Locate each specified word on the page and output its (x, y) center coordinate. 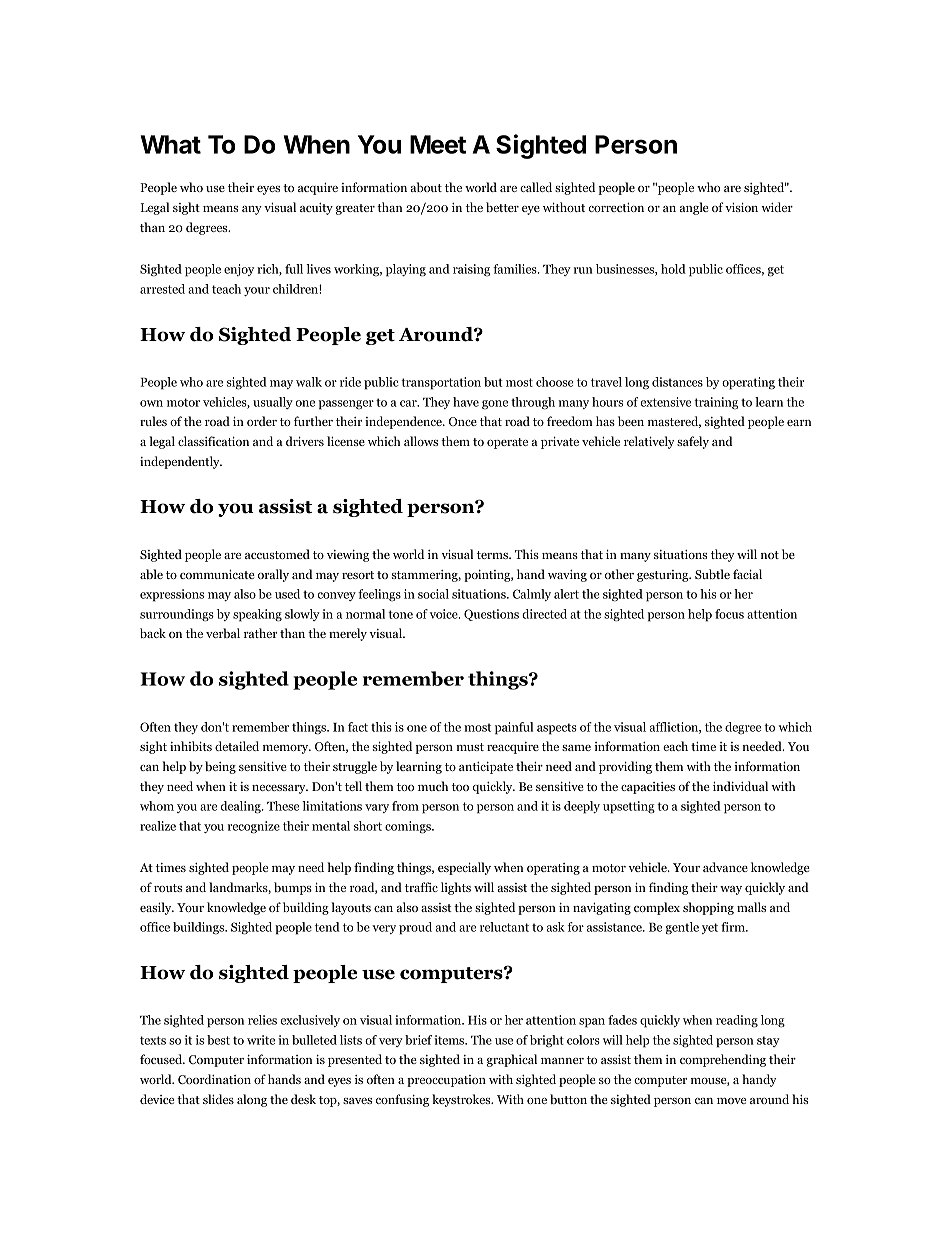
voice (445, 614)
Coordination (214, 1079)
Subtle (712, 574)
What (171, 144)
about (426, 187)
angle (694, 208)
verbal (223, 633)
